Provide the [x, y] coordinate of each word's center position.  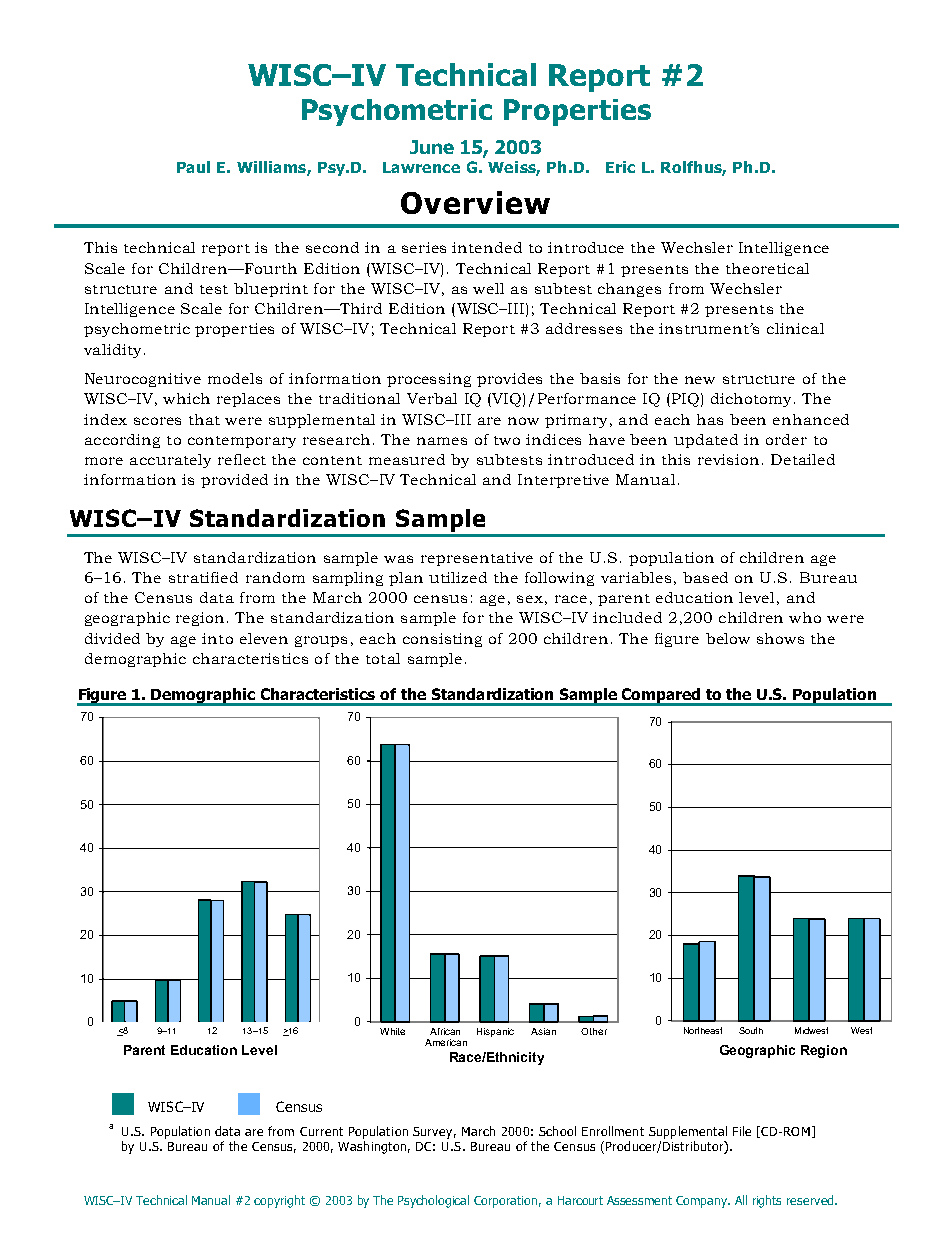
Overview [475, 202]
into [217, 638]
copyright [279, 1201]
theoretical [767, 268]
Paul [193, 167]
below [728, 638]
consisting [442, 640]
